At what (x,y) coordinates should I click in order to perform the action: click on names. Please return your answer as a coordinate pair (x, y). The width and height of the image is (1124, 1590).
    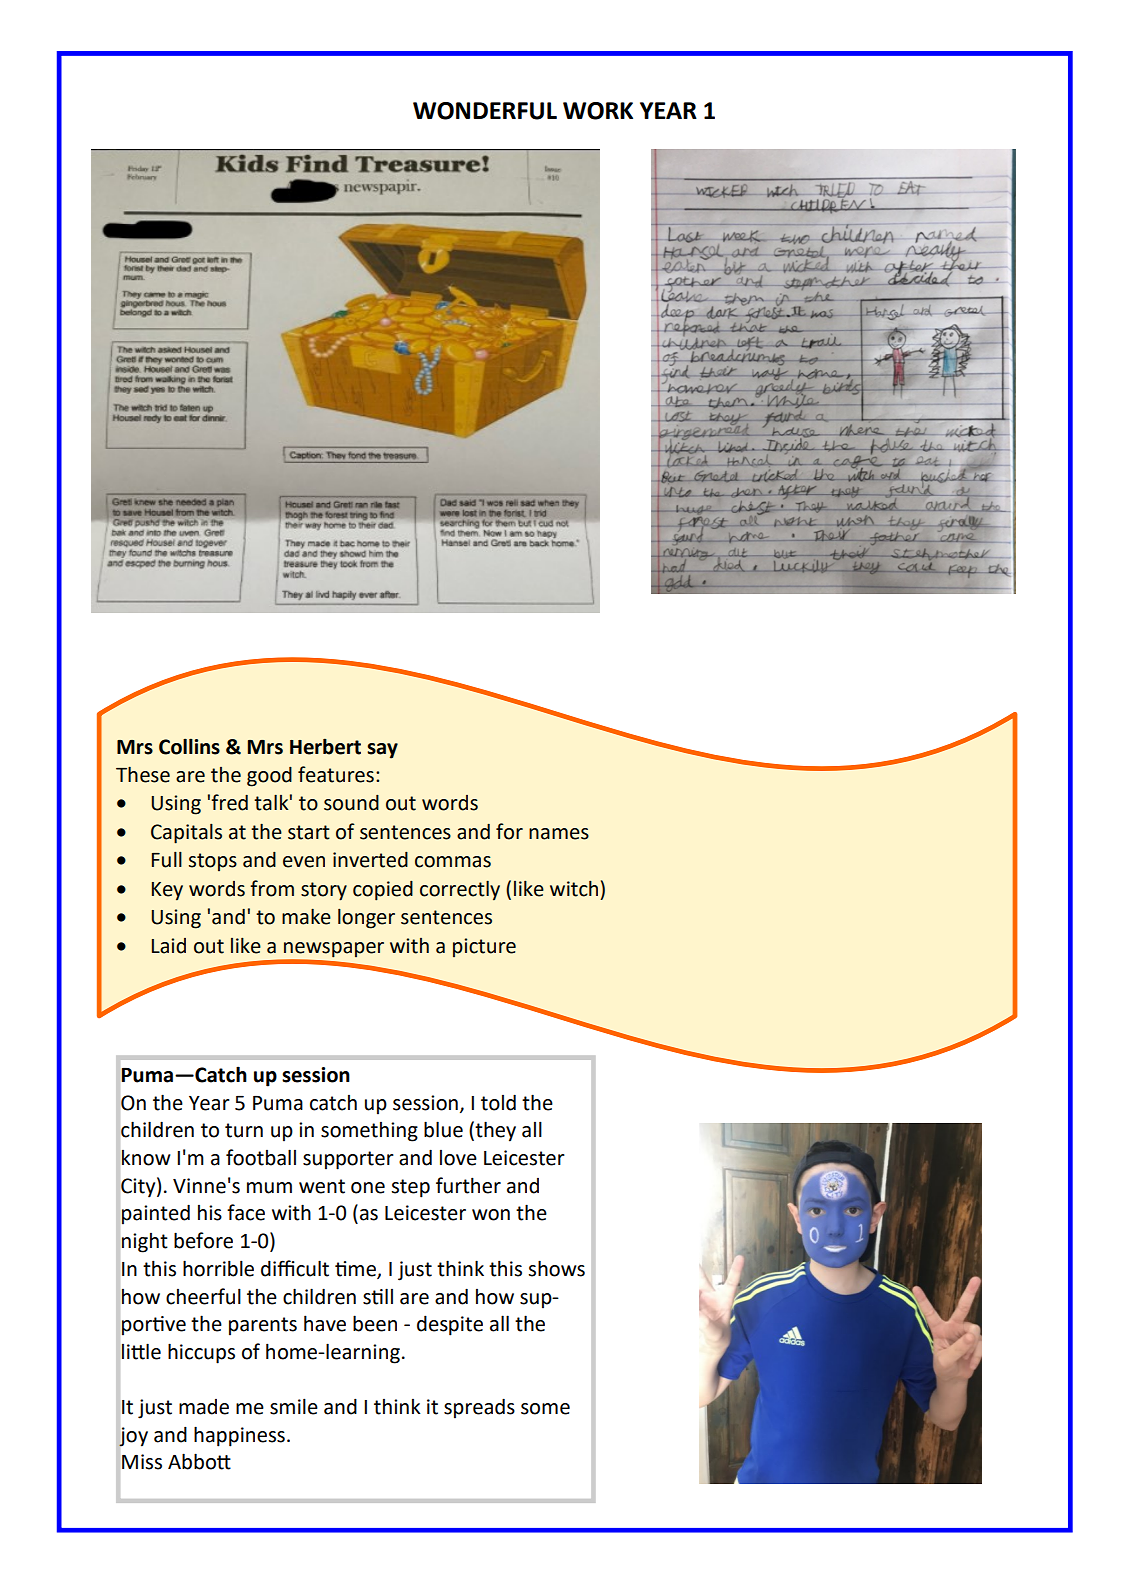
    Looking at the image, I should click on (559, 834).
